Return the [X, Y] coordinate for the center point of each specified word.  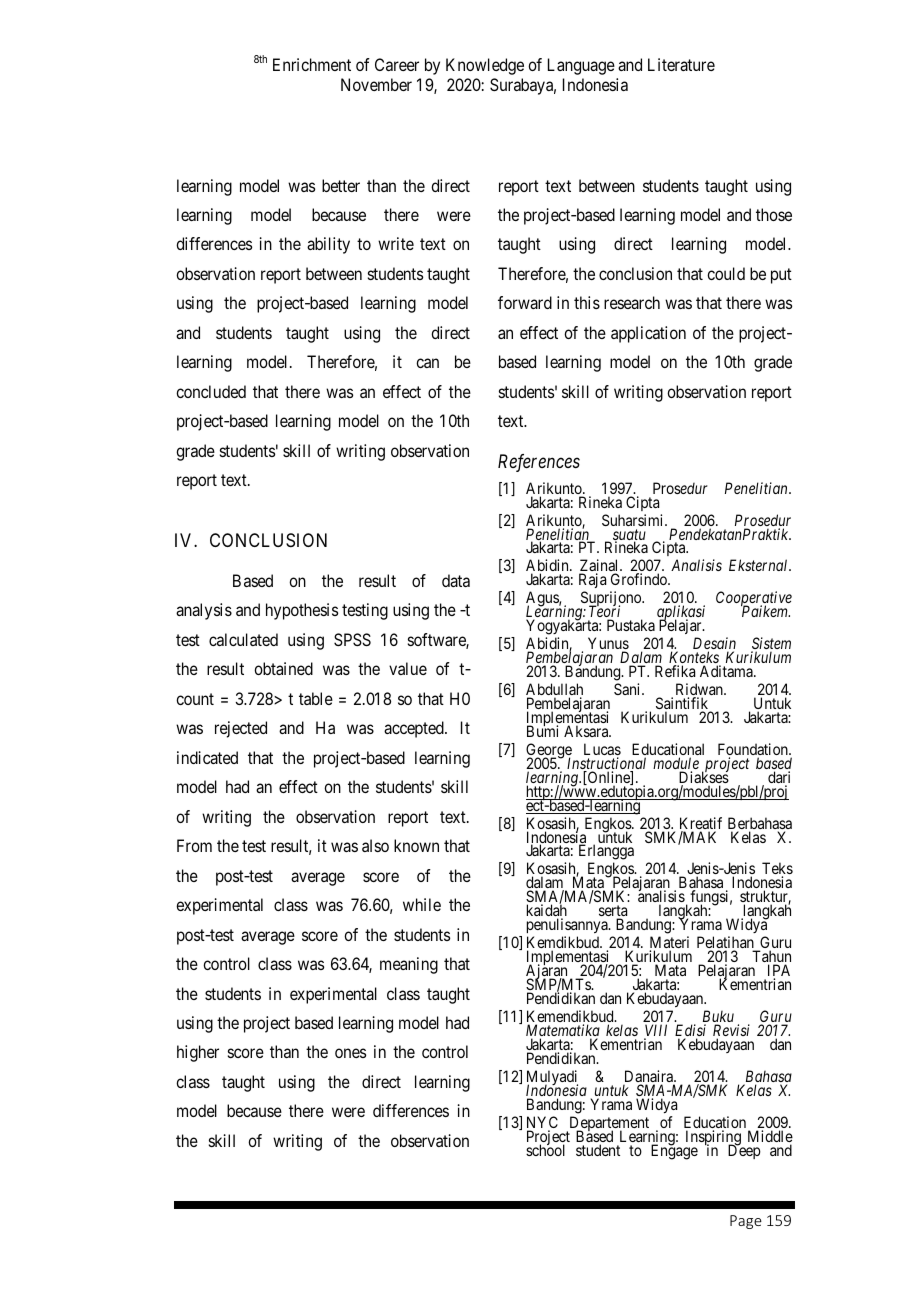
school [545, 1149]
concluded [211, 391]
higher [198, 1053]
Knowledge [485, 66]
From [194, 845]
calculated [243, 639]
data [456, 580]
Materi [669, 943]
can [427, 363]
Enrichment [312, 64]
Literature [681, 64]
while [422, 904]
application [648, 334]
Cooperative [754, 600]
